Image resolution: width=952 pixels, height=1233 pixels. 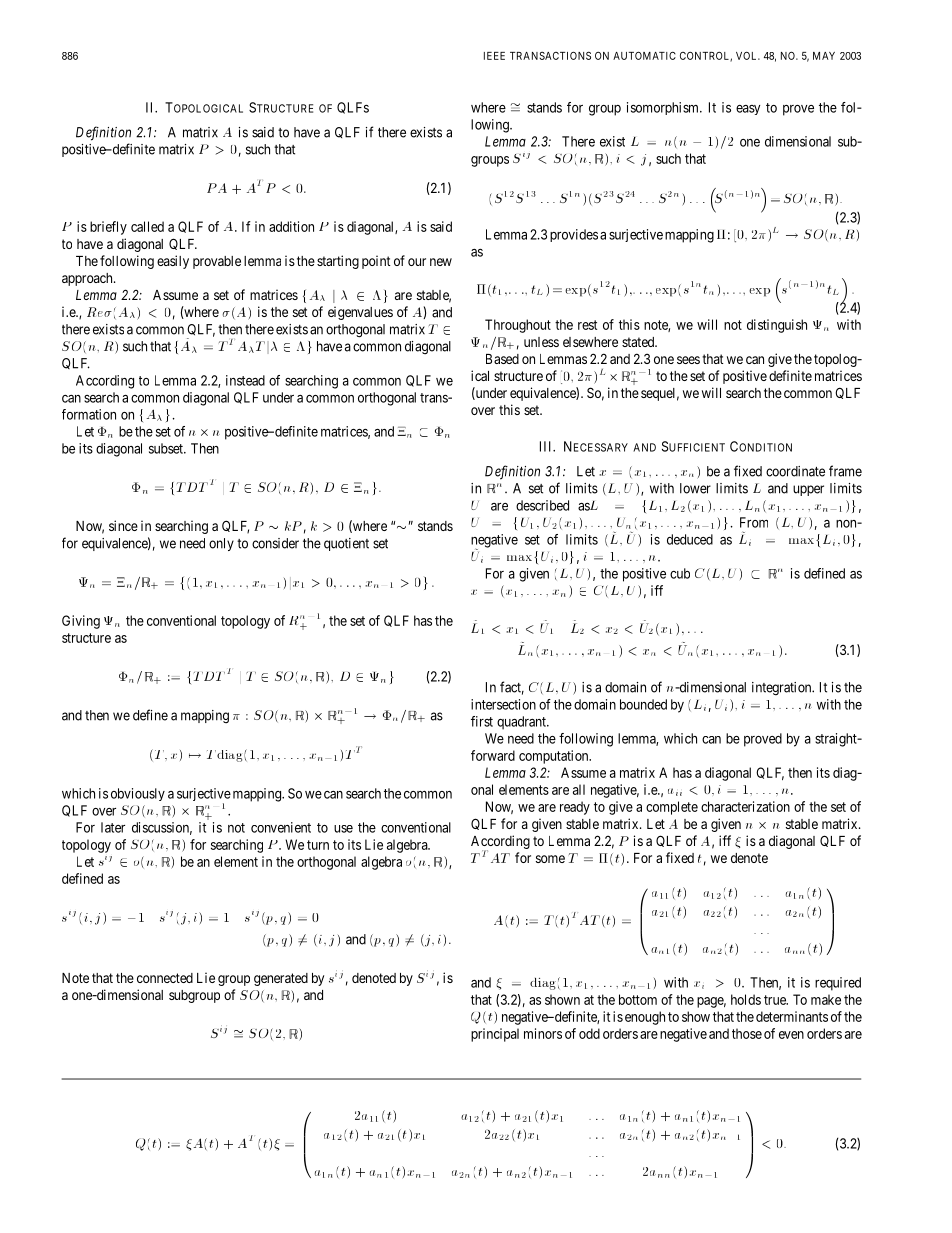 I want to click on first, so click(x=482, y=721).
